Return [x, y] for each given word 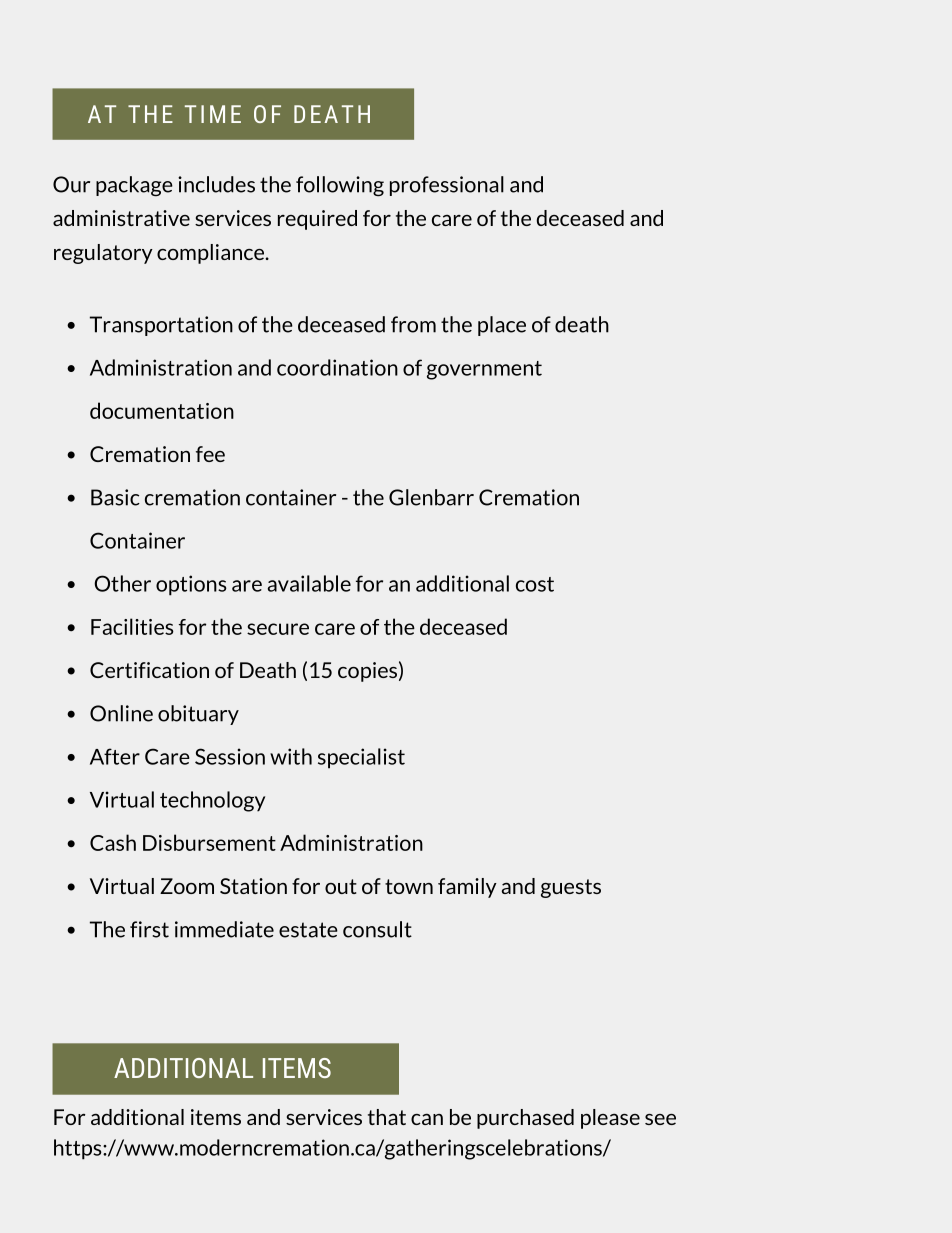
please [610, 1119]
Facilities [132, 626]
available [309, 583]
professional [447, 186]
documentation [162, 410]
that [387, 1117]
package [134, 186]
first [149, 929]
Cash [113, 842]
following [340, 186]
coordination [337, 367]
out [341, 886]
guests [571, 888]
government [484, 370]
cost [535, 584]
